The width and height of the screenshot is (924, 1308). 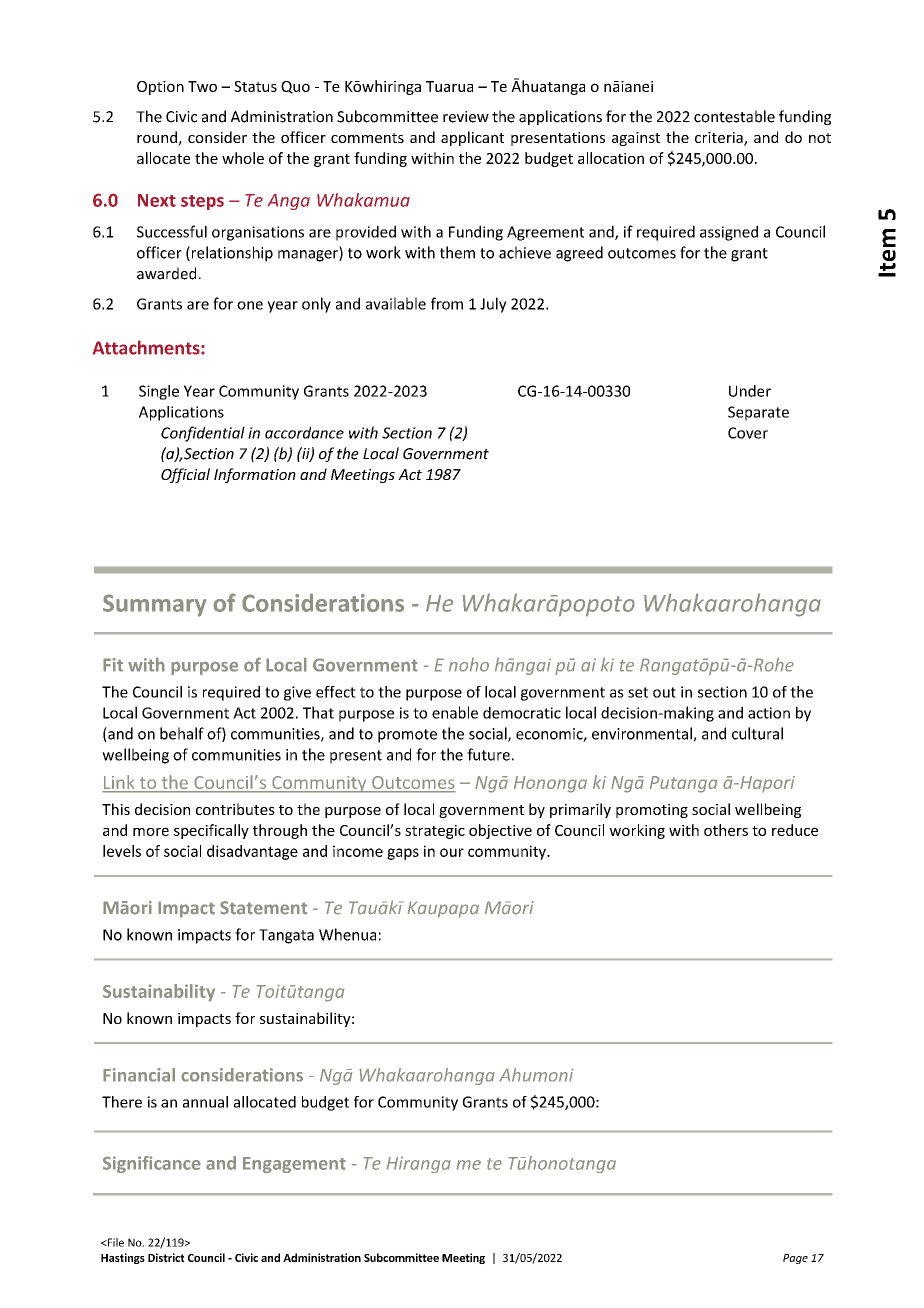 What do you see at coordinates (455, 712) in the screenshot?
I see `enable` at bounding box center [455, 712].
